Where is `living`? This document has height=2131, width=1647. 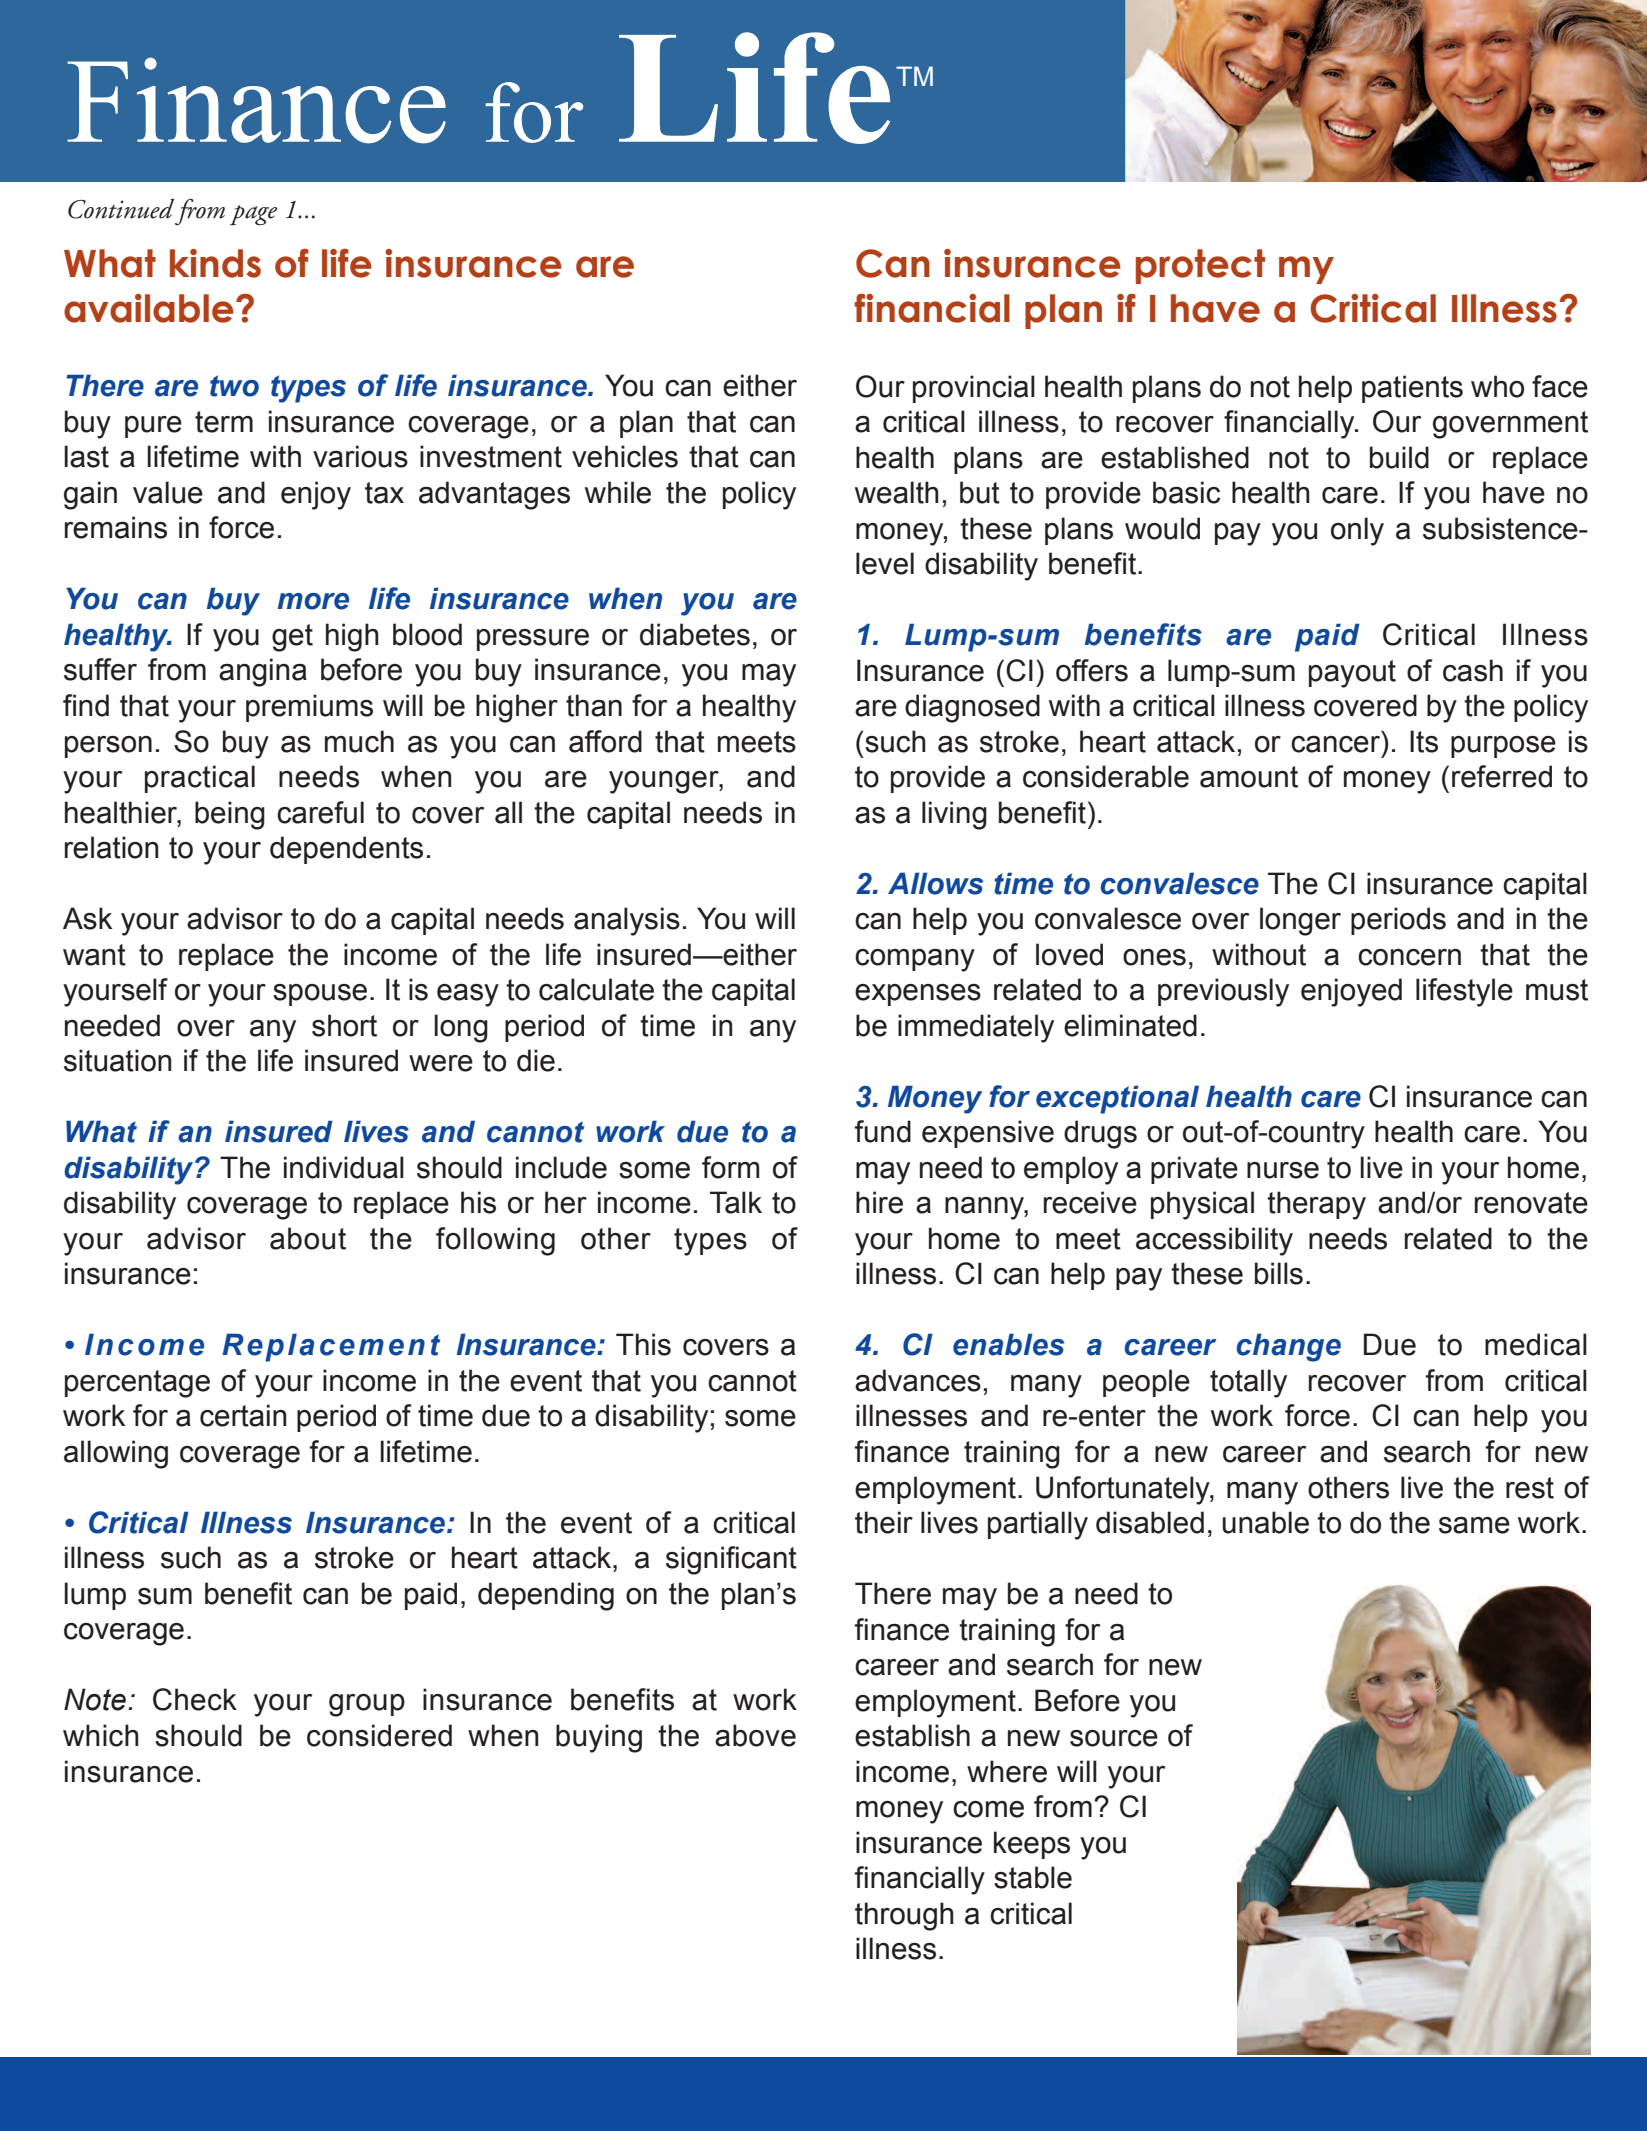
living is located at coordinates (954, 815).
